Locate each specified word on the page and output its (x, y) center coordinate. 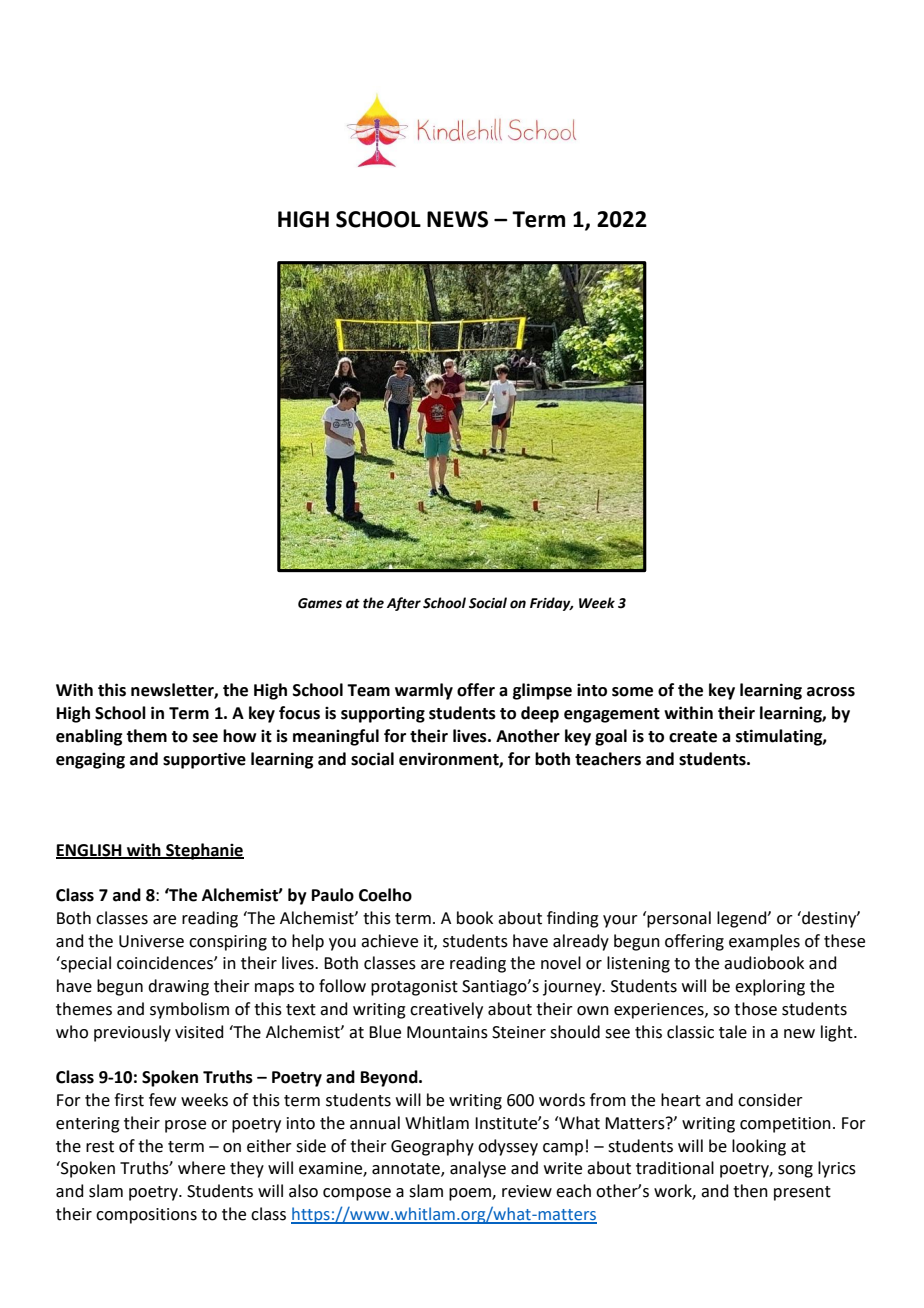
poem (471, 1194)
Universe (151, 941)
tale (733, 1032)
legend (743, 919)
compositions (146, 1216)
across (831, 692)
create (693, 737)
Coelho (385, 895)
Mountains (447, 1032)
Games (320, 603)
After (404, 604)
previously (132, 1033)
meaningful (336, 737)
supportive (204, 760)
